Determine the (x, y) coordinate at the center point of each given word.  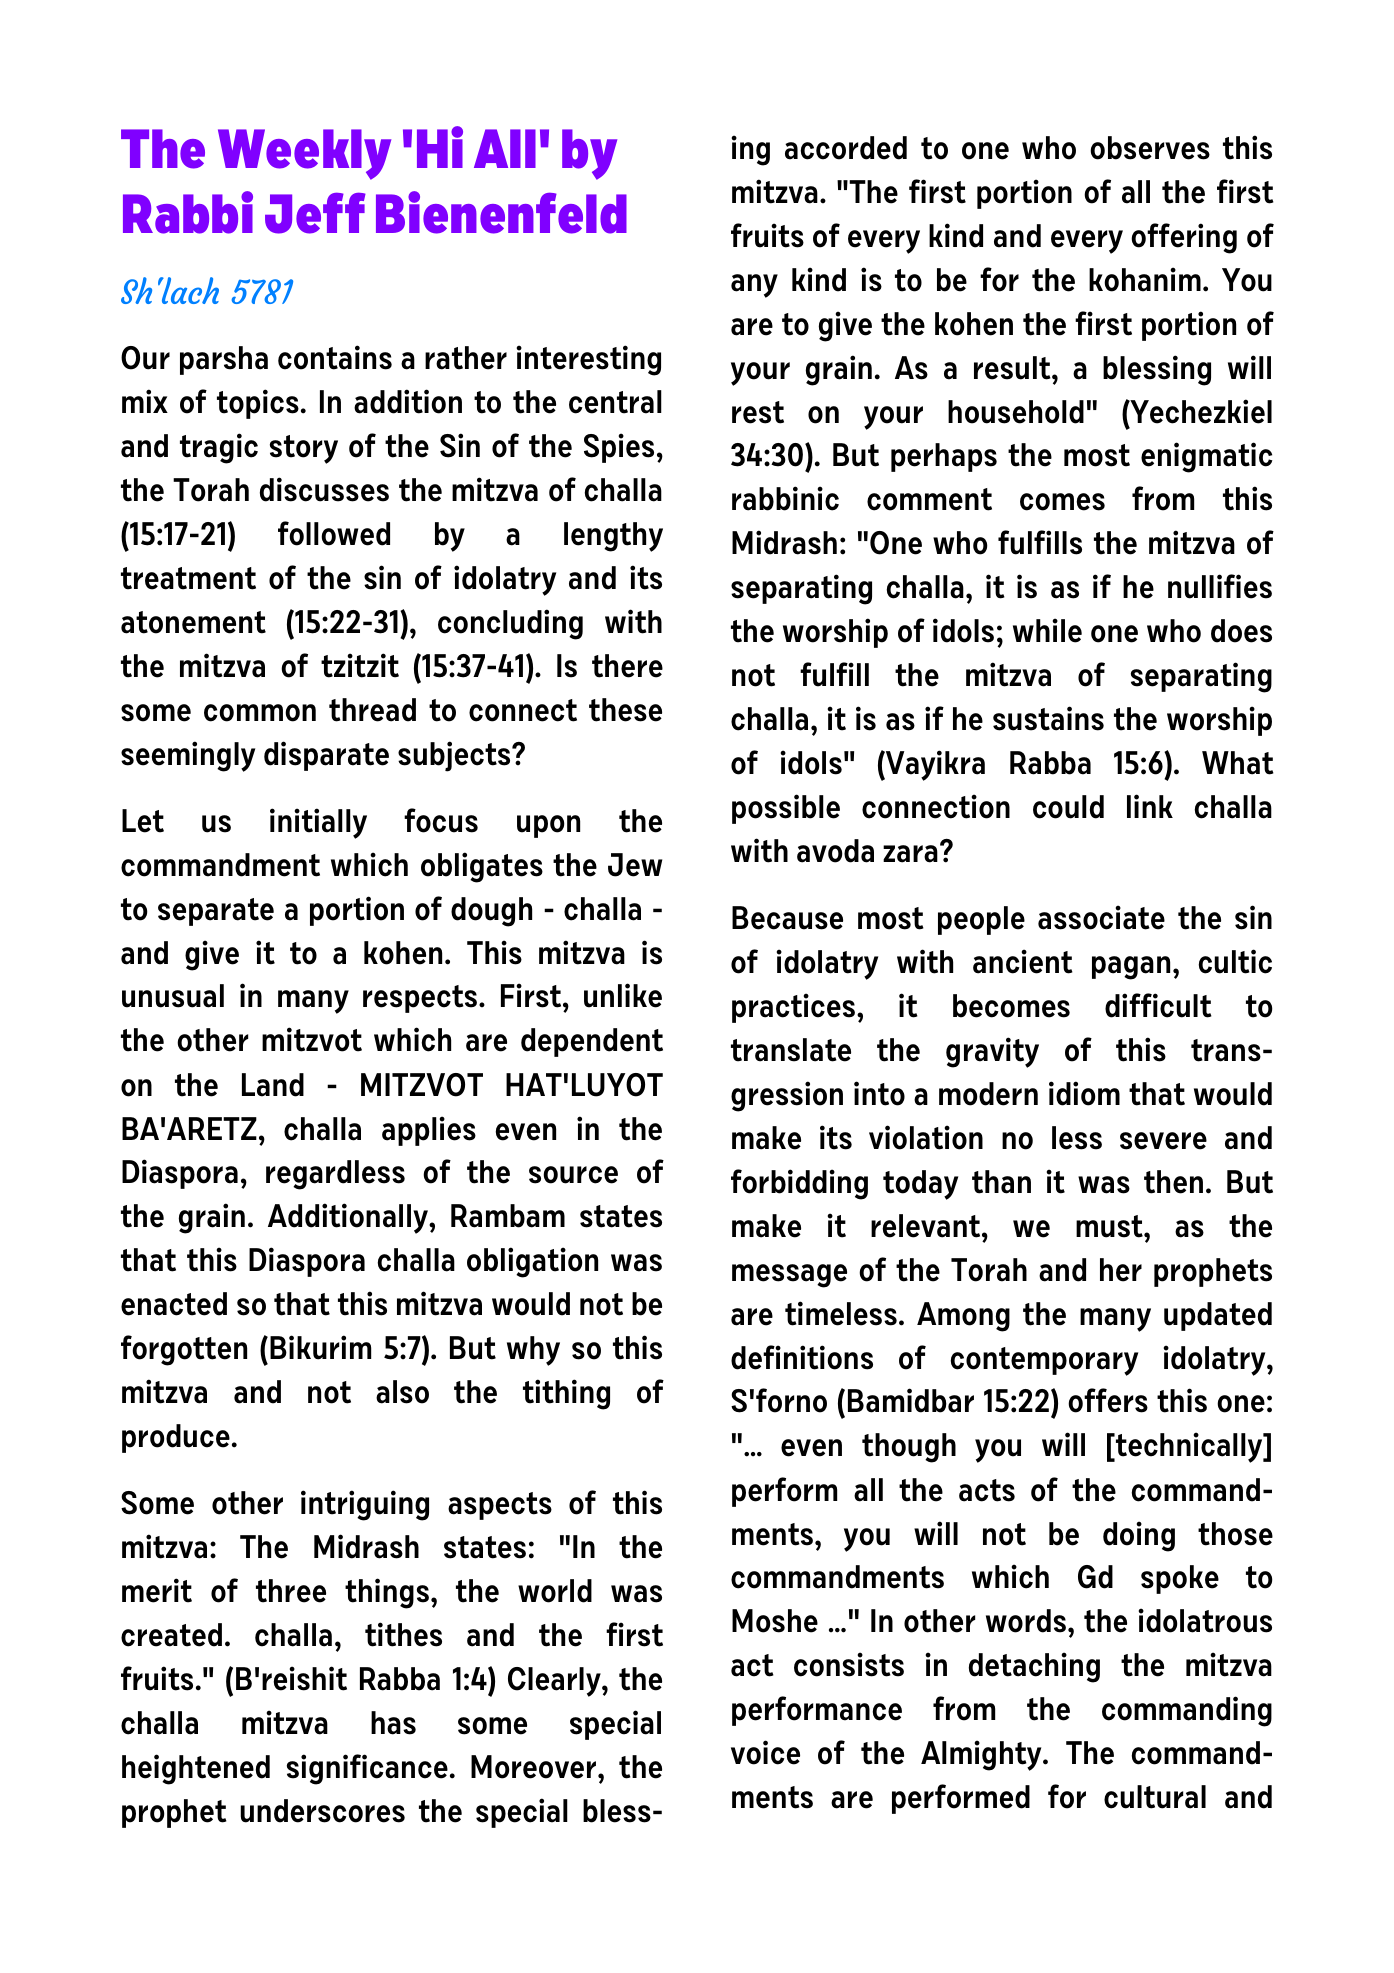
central (615, 402)
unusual (173, 996)
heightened (196, 1769)
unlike (623, 995)
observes (1150, 148)
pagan (1131, 968)
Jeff (315, 213)
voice (765, 1752)
